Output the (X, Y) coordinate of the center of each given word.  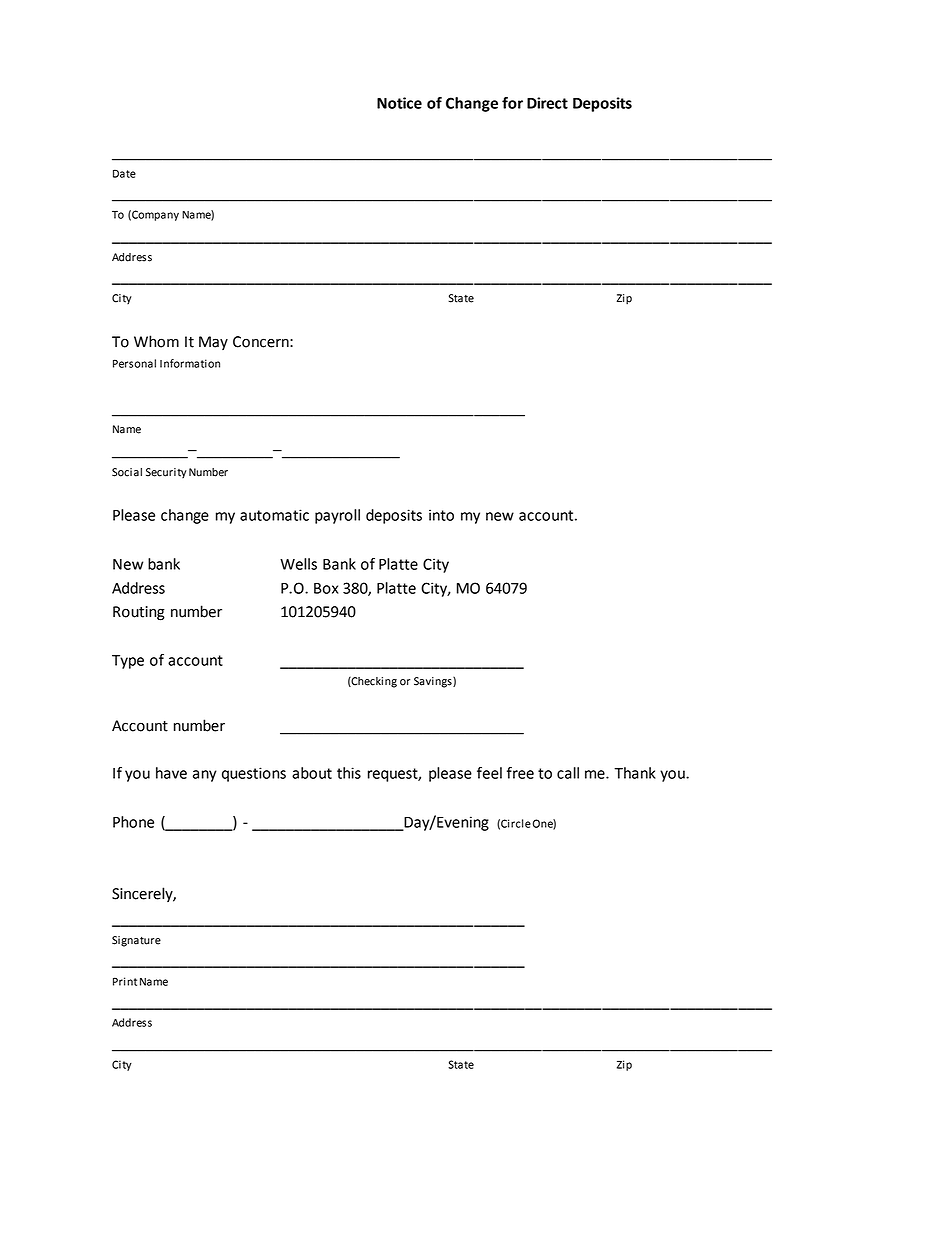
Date (124, 173)
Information (190, 363)
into (441, 515)
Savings (434, 682)
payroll (337, 516)
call (568, 773)
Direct (547, 103)
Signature (136, 941)
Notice (399, 103)
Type (128, 662)
